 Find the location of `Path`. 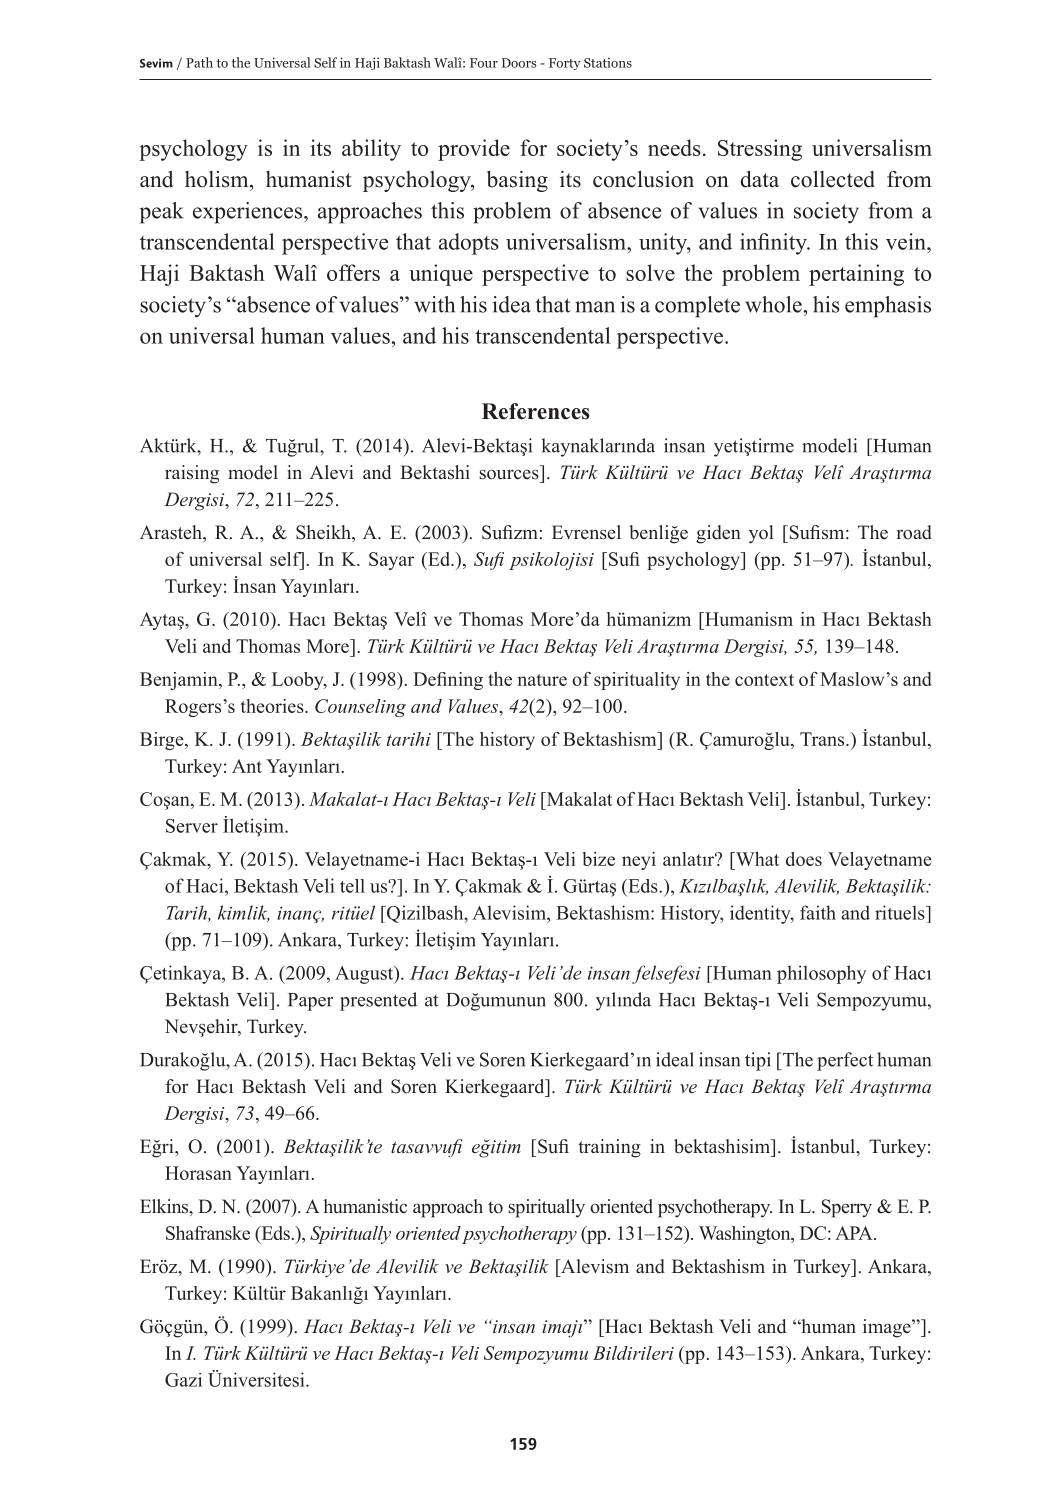

Path is located at coordinates (199, 62).
